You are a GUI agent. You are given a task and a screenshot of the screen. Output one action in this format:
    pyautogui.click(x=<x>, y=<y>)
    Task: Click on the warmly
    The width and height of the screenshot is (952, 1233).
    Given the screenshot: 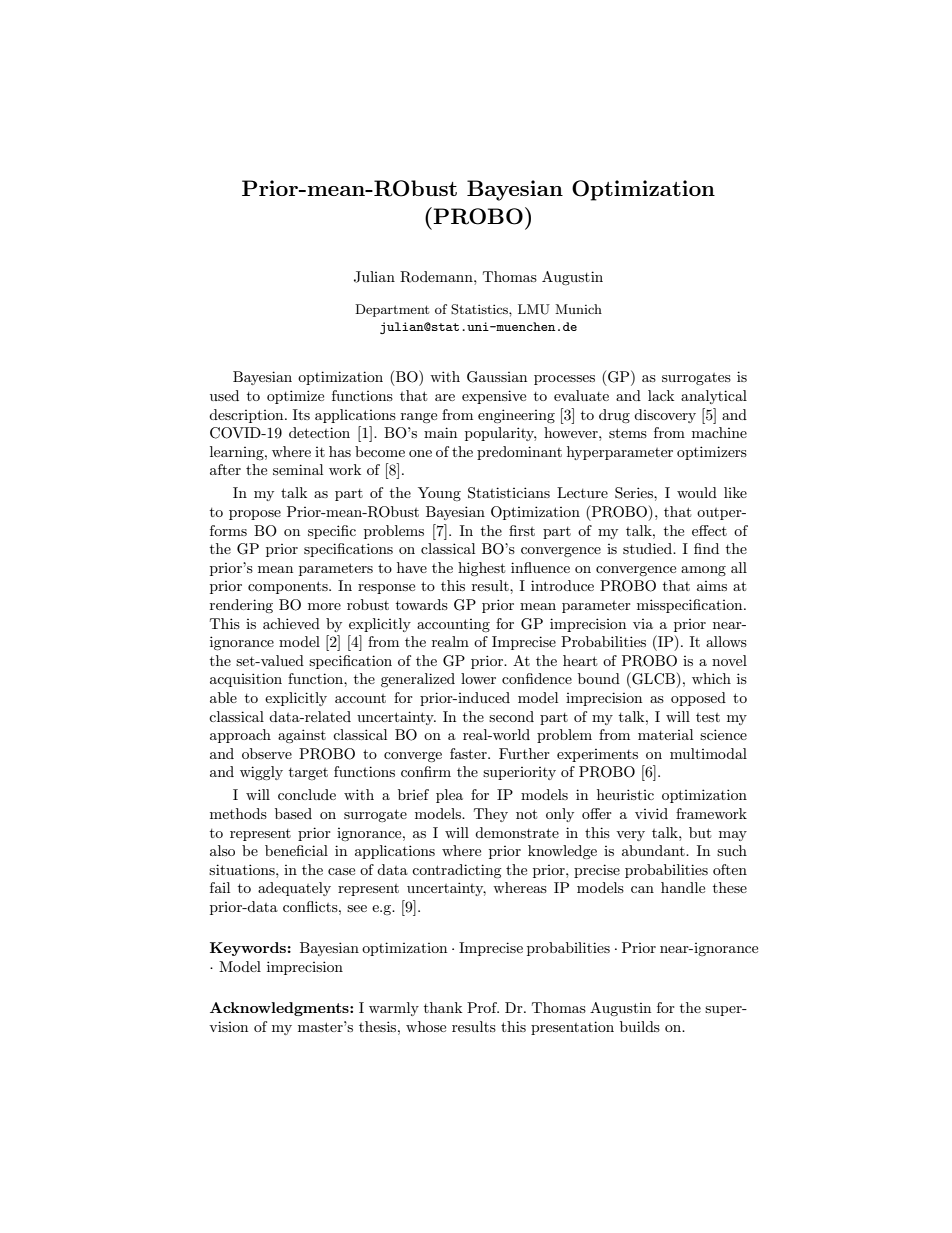 What is the action you would take?
    pyautogui.click(x=394, y=1009)
